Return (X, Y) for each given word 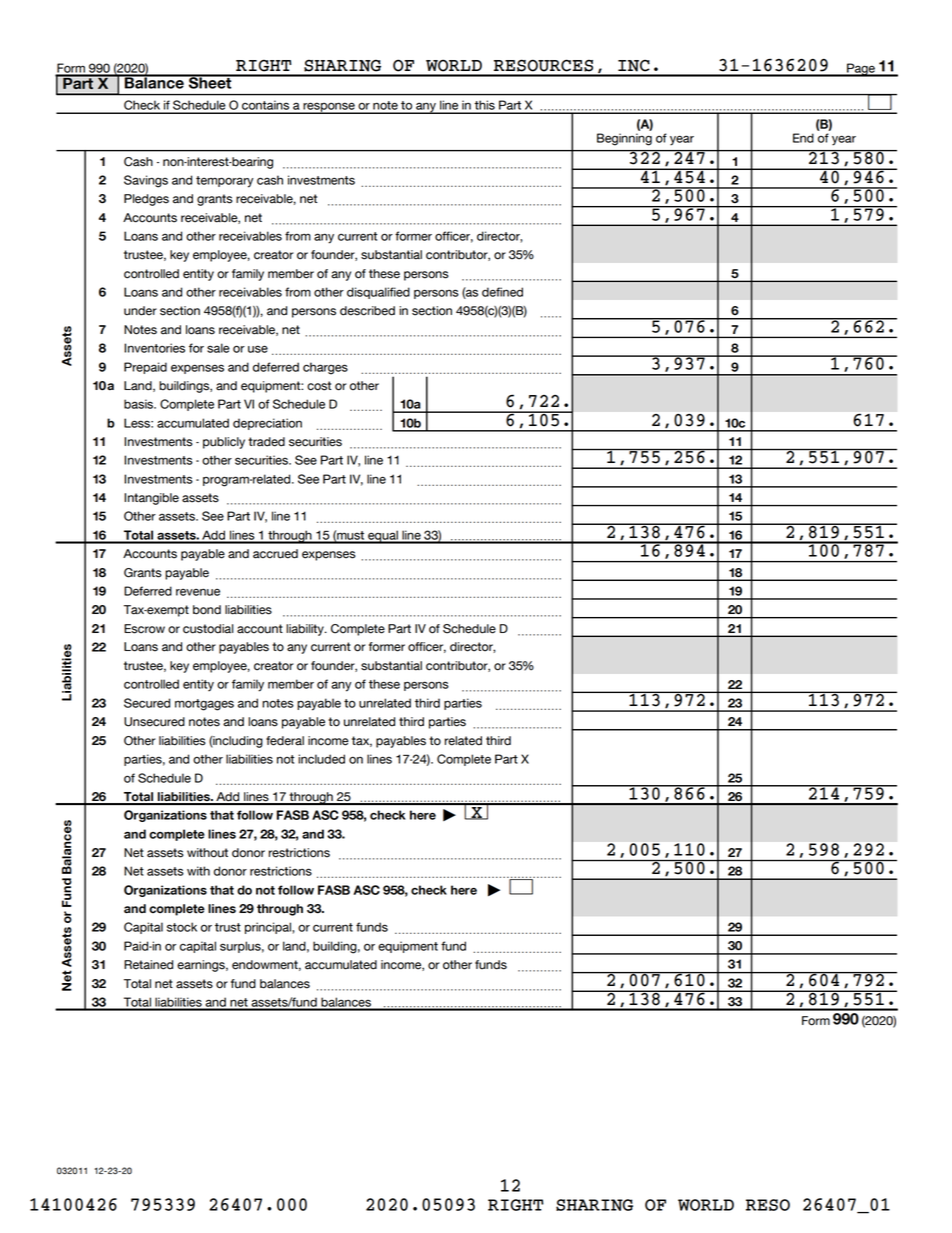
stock (182, 927)
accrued (275, 554)
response (329, 108)
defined (502, 292)
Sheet (210, 82)
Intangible (151, 499)
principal (269, 928)
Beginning (624, 139)
